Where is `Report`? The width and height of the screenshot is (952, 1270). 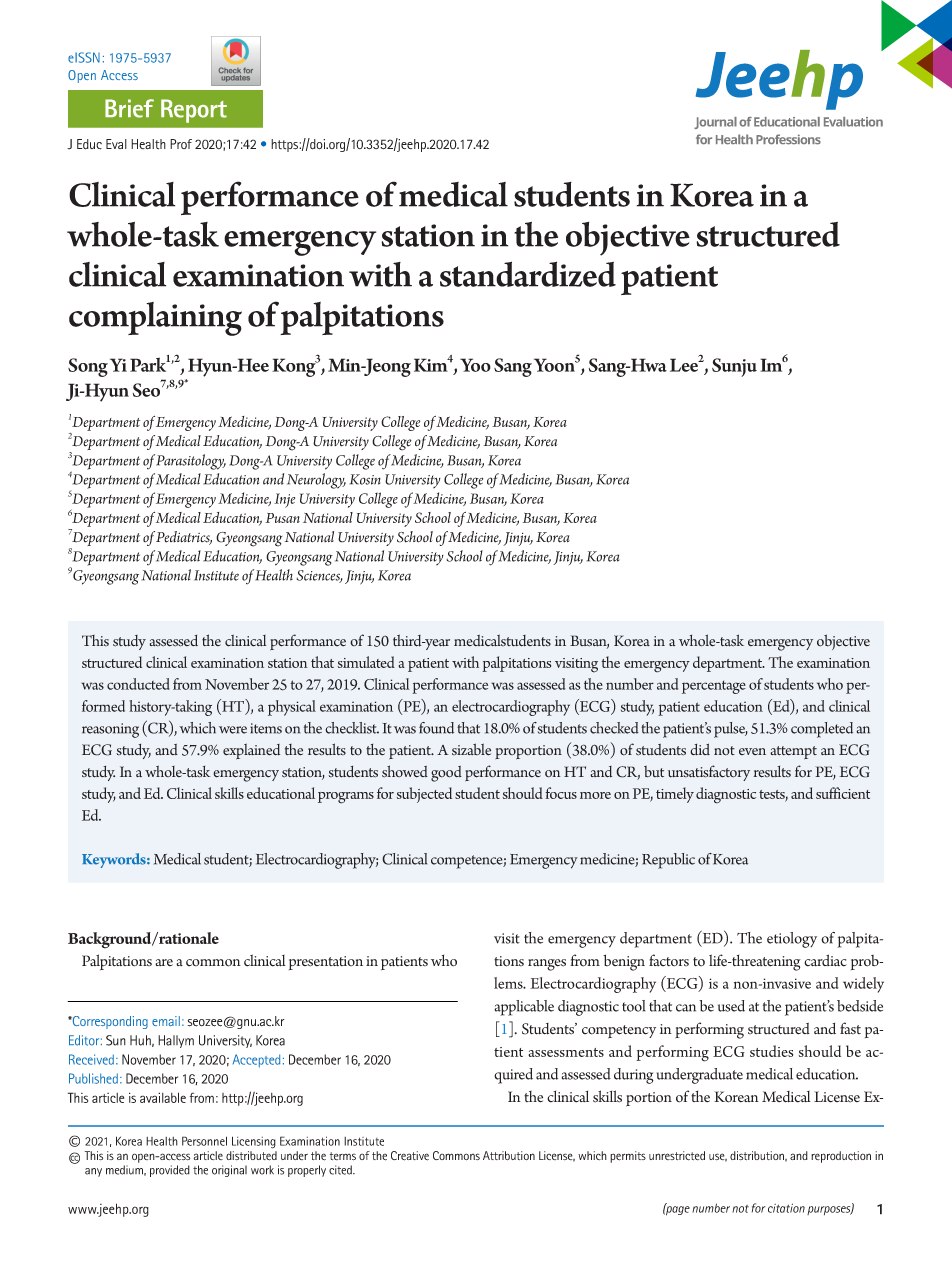 Report is located at coordinates (194, 111).
